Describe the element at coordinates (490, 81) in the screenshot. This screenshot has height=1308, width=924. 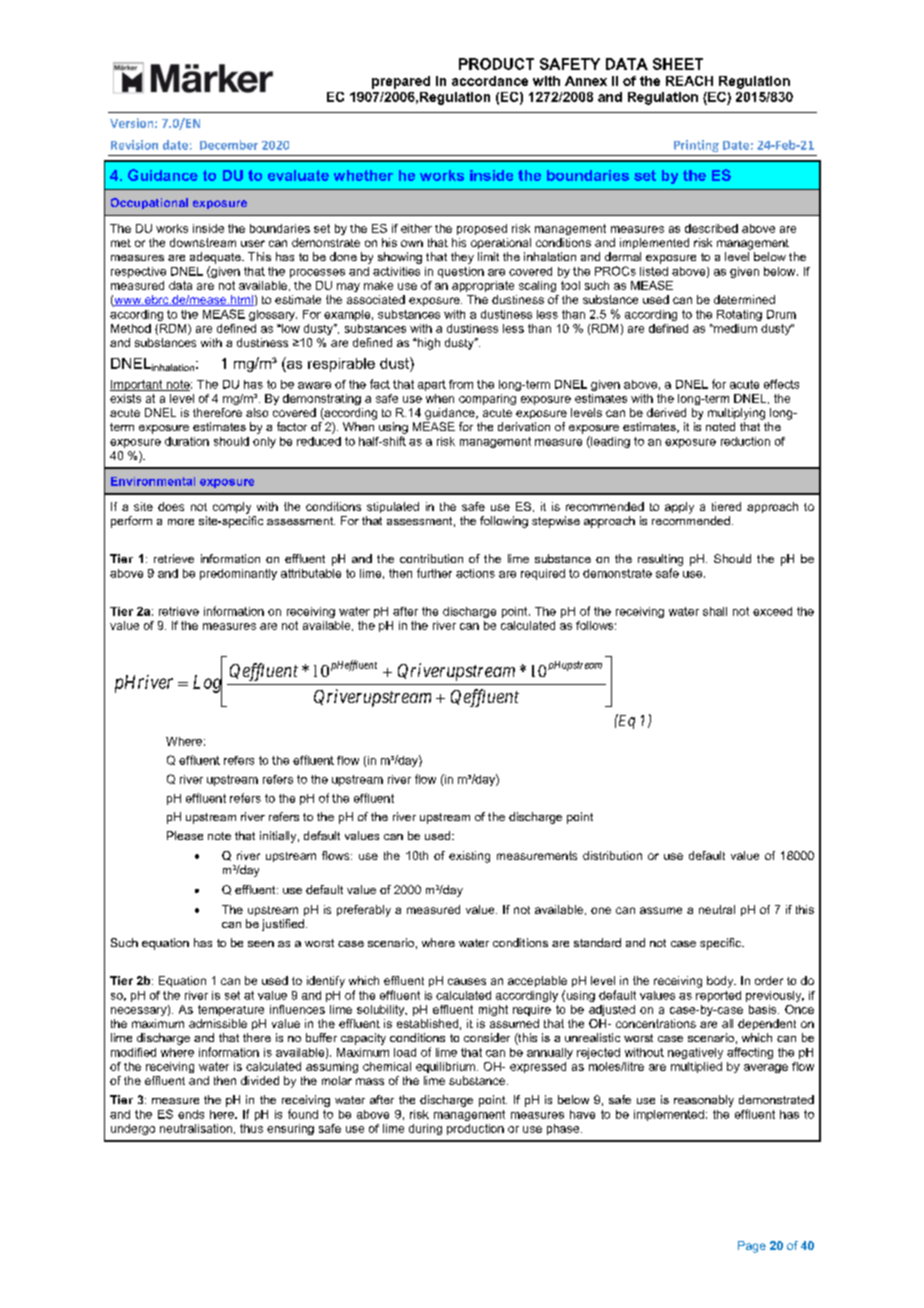
I see `accordance` at that location.
